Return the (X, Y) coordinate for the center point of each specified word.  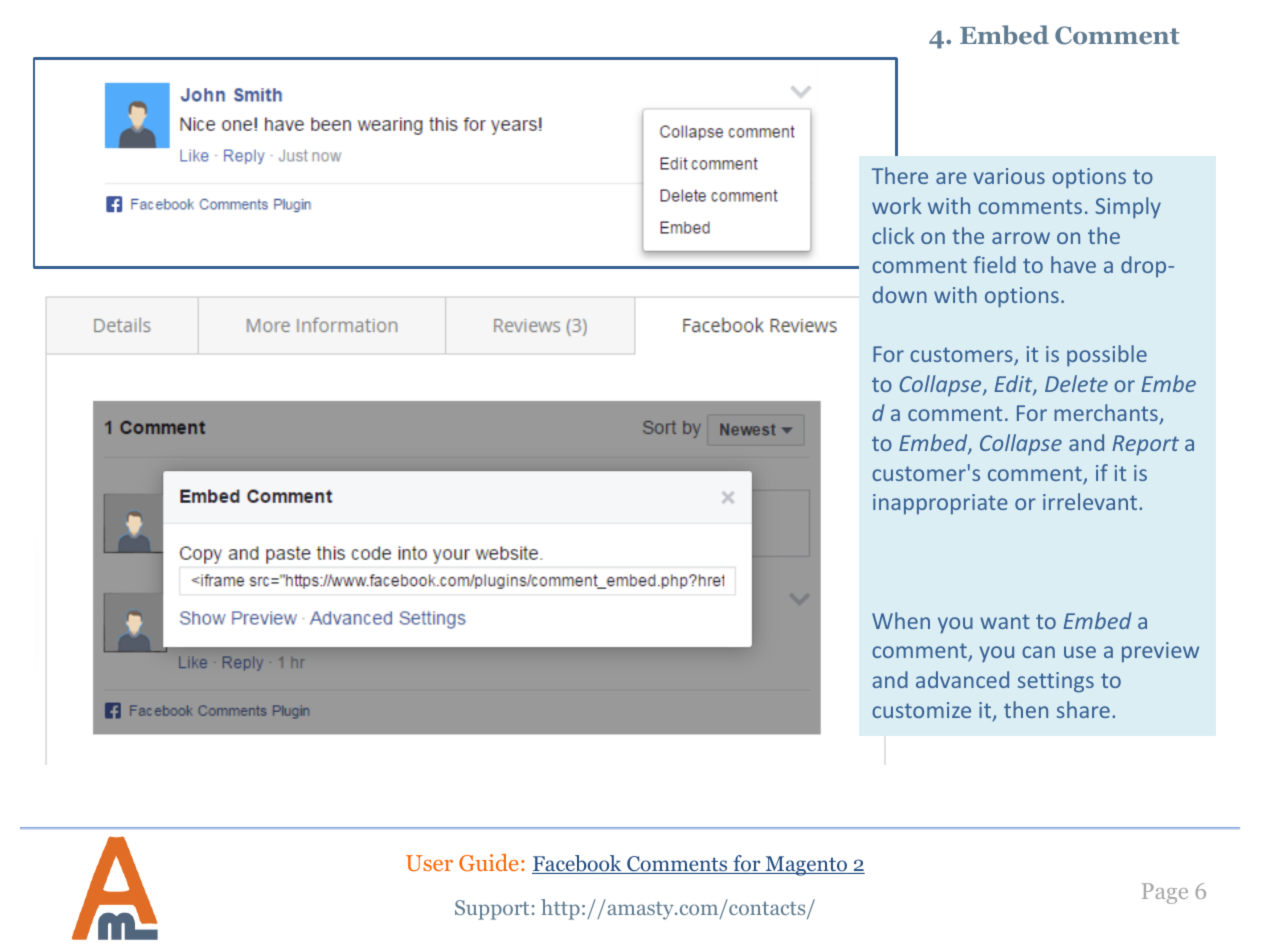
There (900, 175)
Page (1165, 893)
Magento (806, 866)
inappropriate (940, 504)
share (1083, 709)
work (897, 205)
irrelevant (1091, 501)
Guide (488, 862)
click (893, 235)
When (901, 620)
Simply (1128, 208)
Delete (1076, 383)
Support (492, 910)
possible (1107, 356)
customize (921, 710)
